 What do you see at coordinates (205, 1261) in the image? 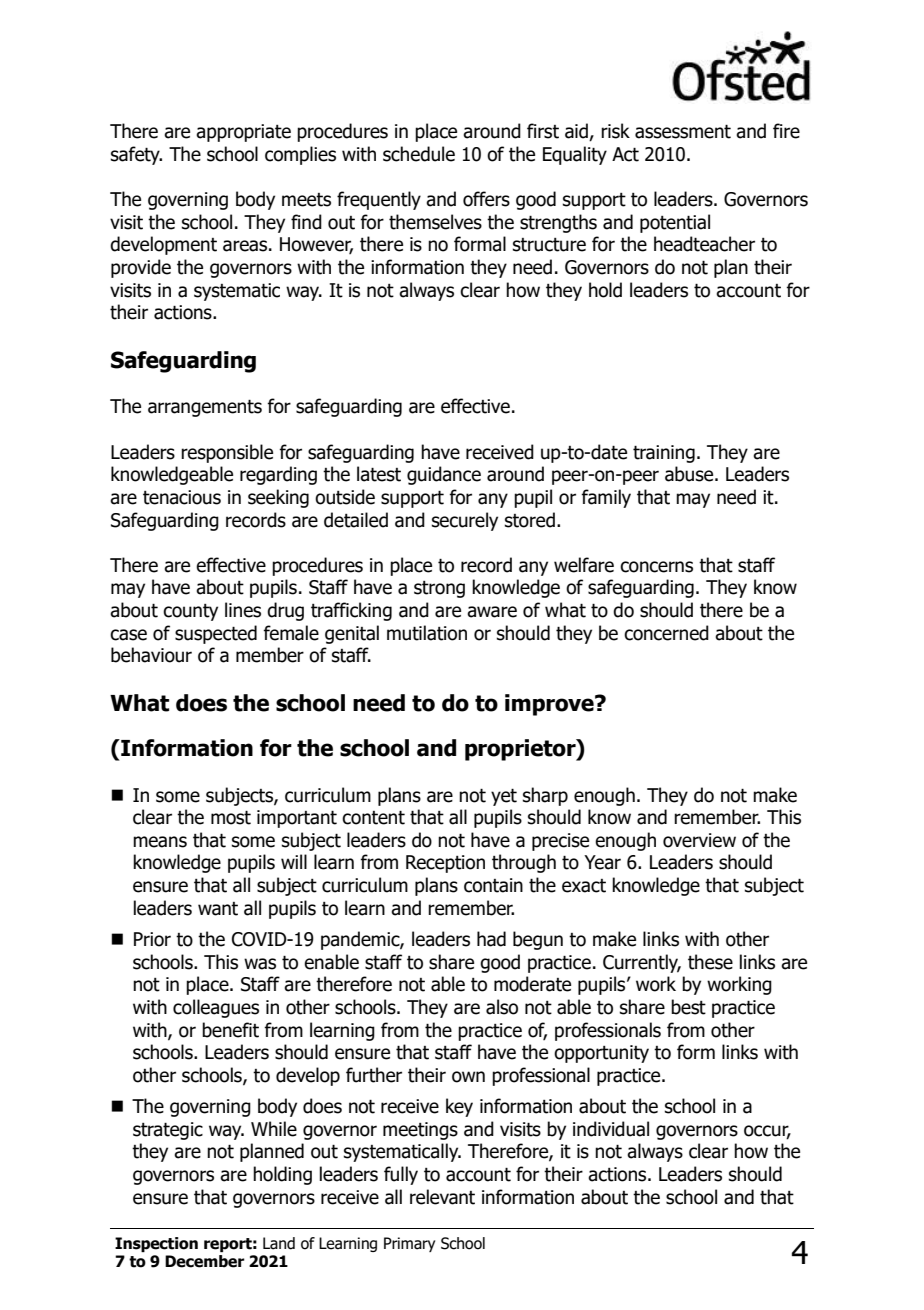
I see `December` at bounding box center [205, 1261].
